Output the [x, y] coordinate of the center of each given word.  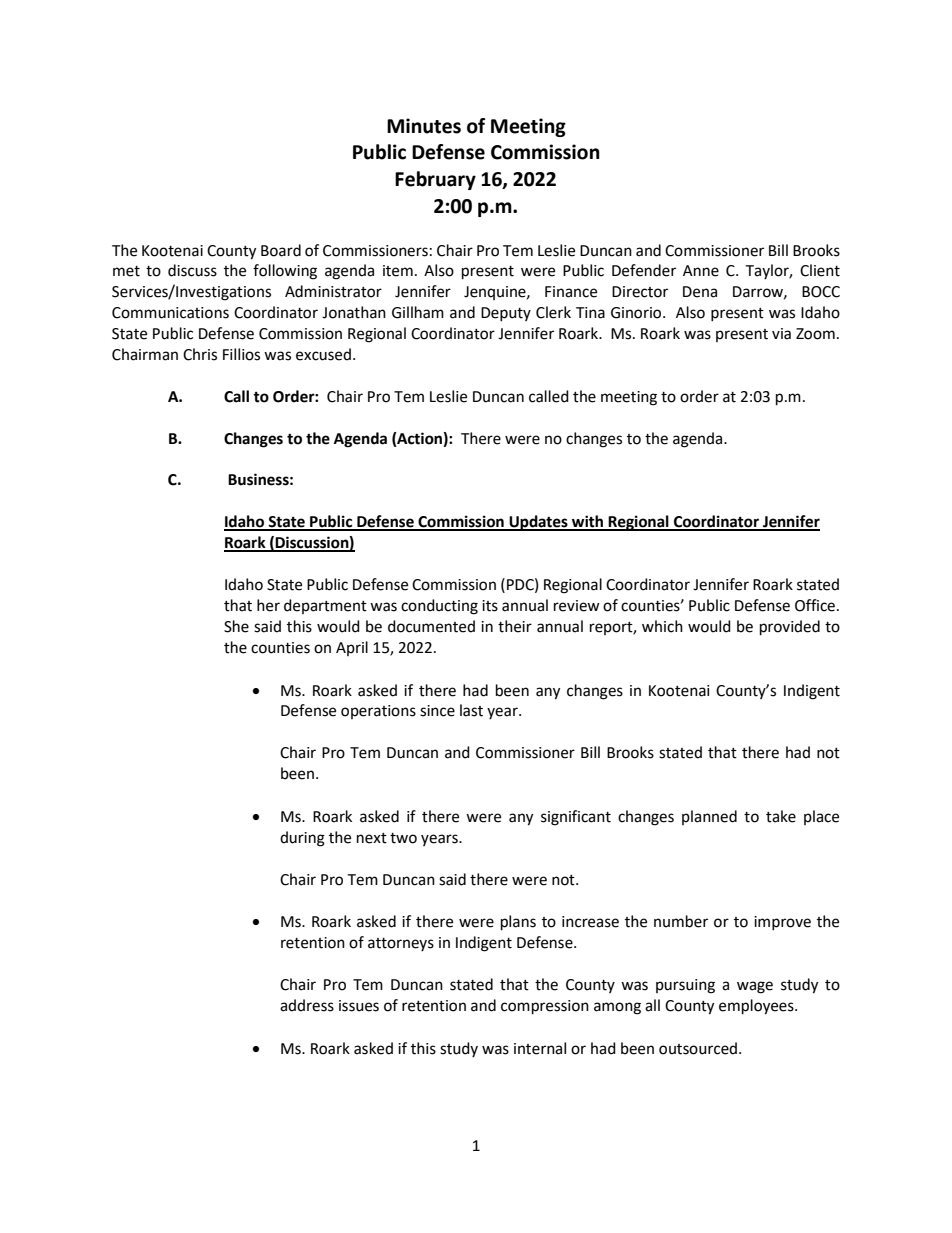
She [236, 626]
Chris [200, 354]
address [307, 1005]
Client [820, 270]
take [781, 816]
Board [281, 250]
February [435, 180]
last [471, 710]
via [781, 334]
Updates [538, 523]
